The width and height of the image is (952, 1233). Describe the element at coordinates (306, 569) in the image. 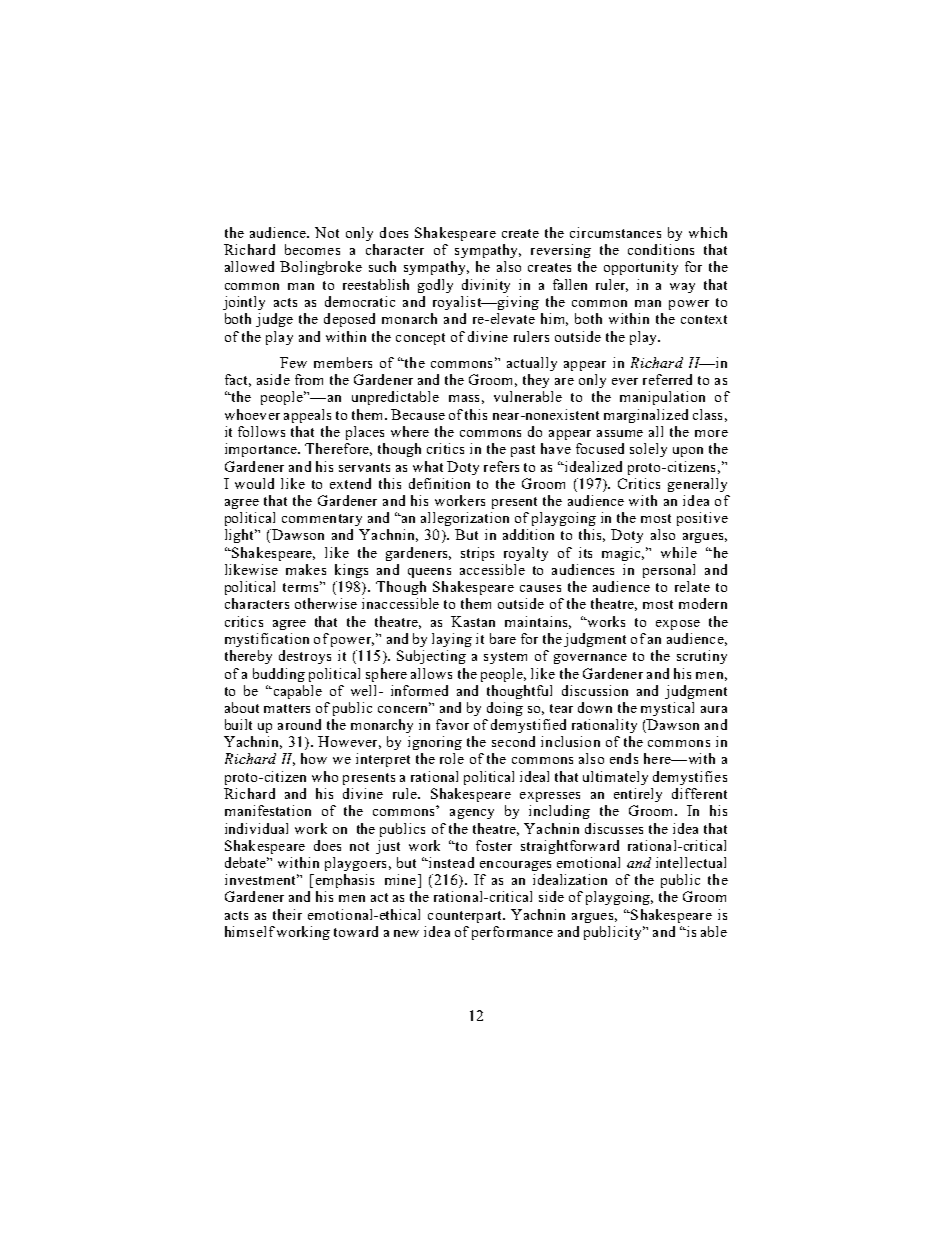

I see `makes` at that location.
